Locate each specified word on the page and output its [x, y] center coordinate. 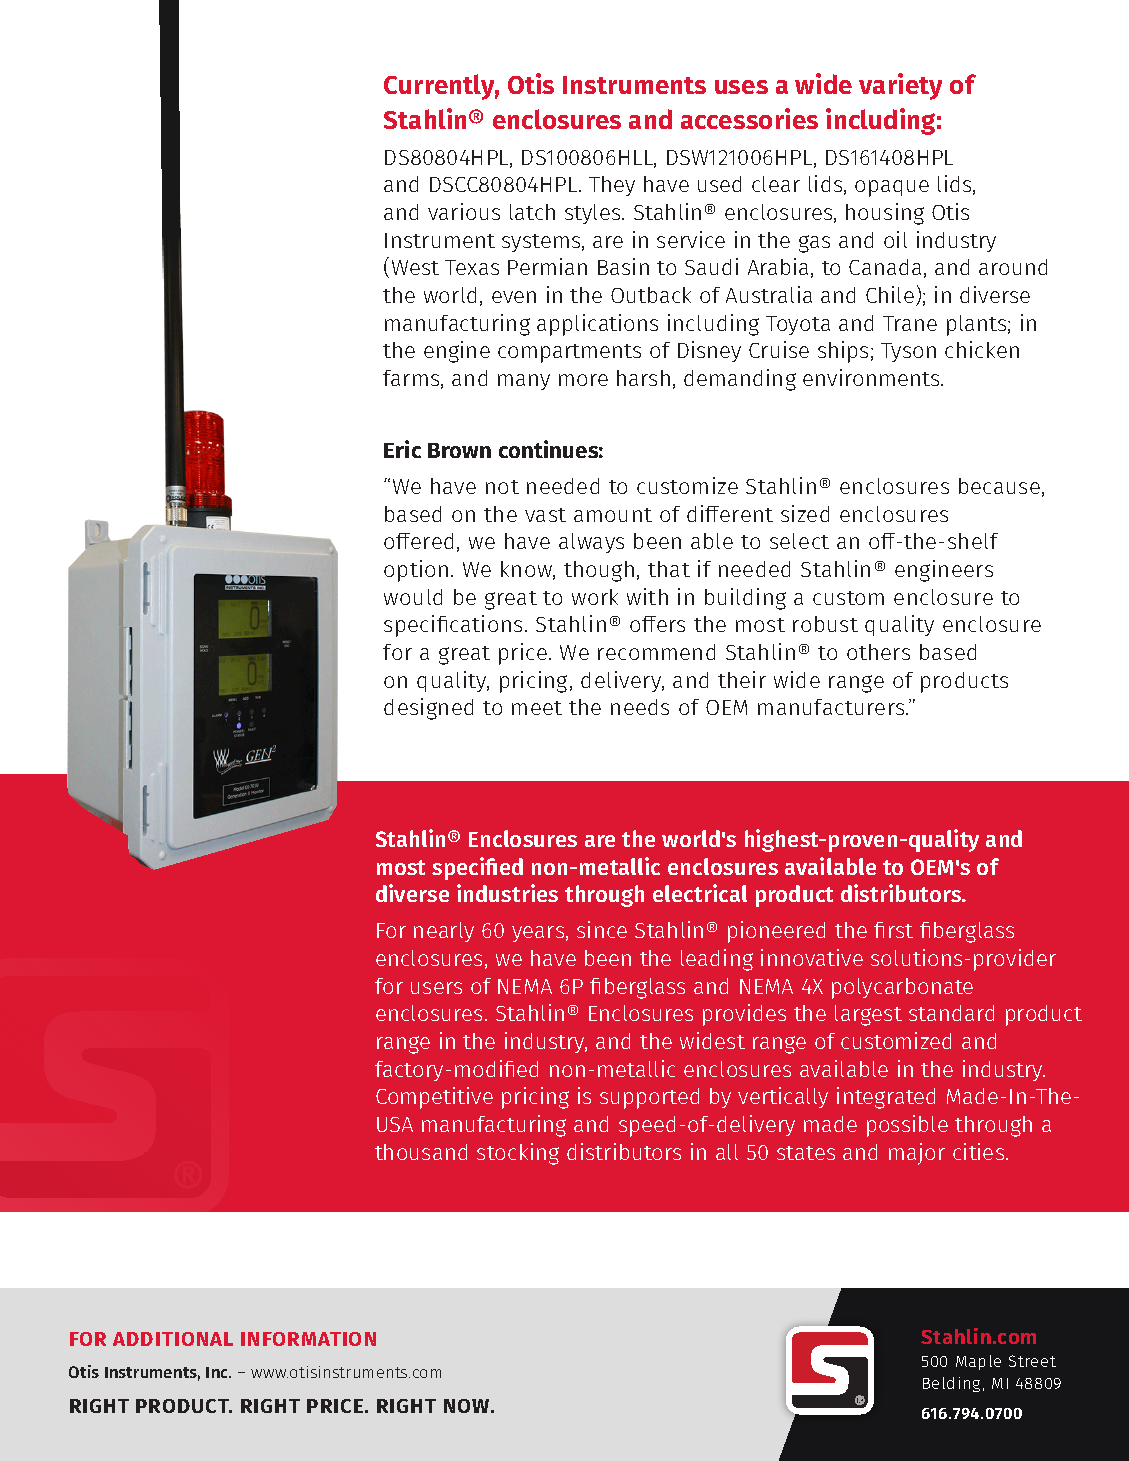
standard [951, 1013]
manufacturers [832, 707]
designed [428, 709]
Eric [402, 449]
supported [649, 1098]
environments [872, 377]
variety [900, 86]
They [612, 186]
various [464, 211]
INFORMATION [308, 1339]
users [436, 988]
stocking [518, 1154]
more [583, 380]
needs [640, 707]
